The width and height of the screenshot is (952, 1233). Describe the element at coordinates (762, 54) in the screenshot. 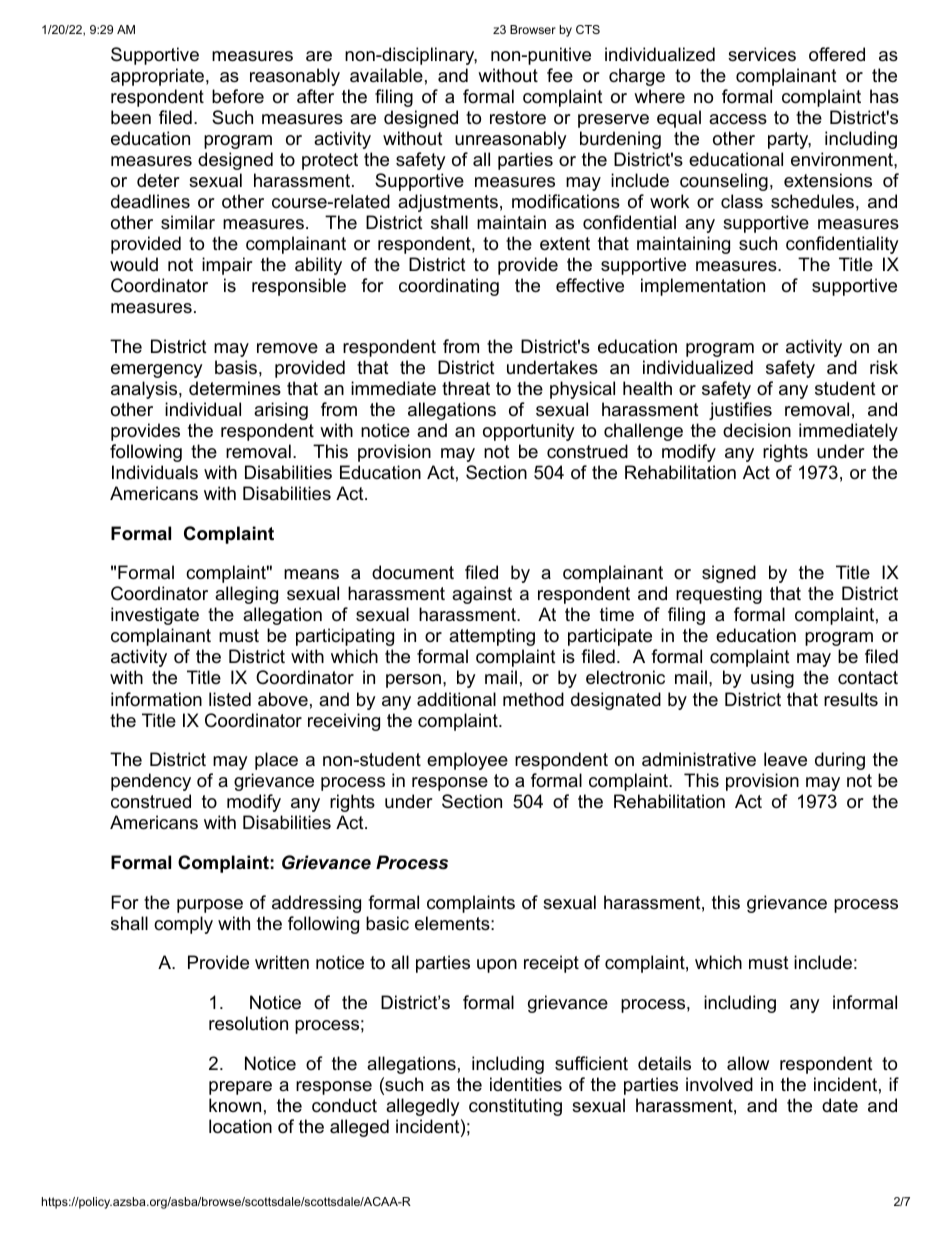

I see `services` at that location.
